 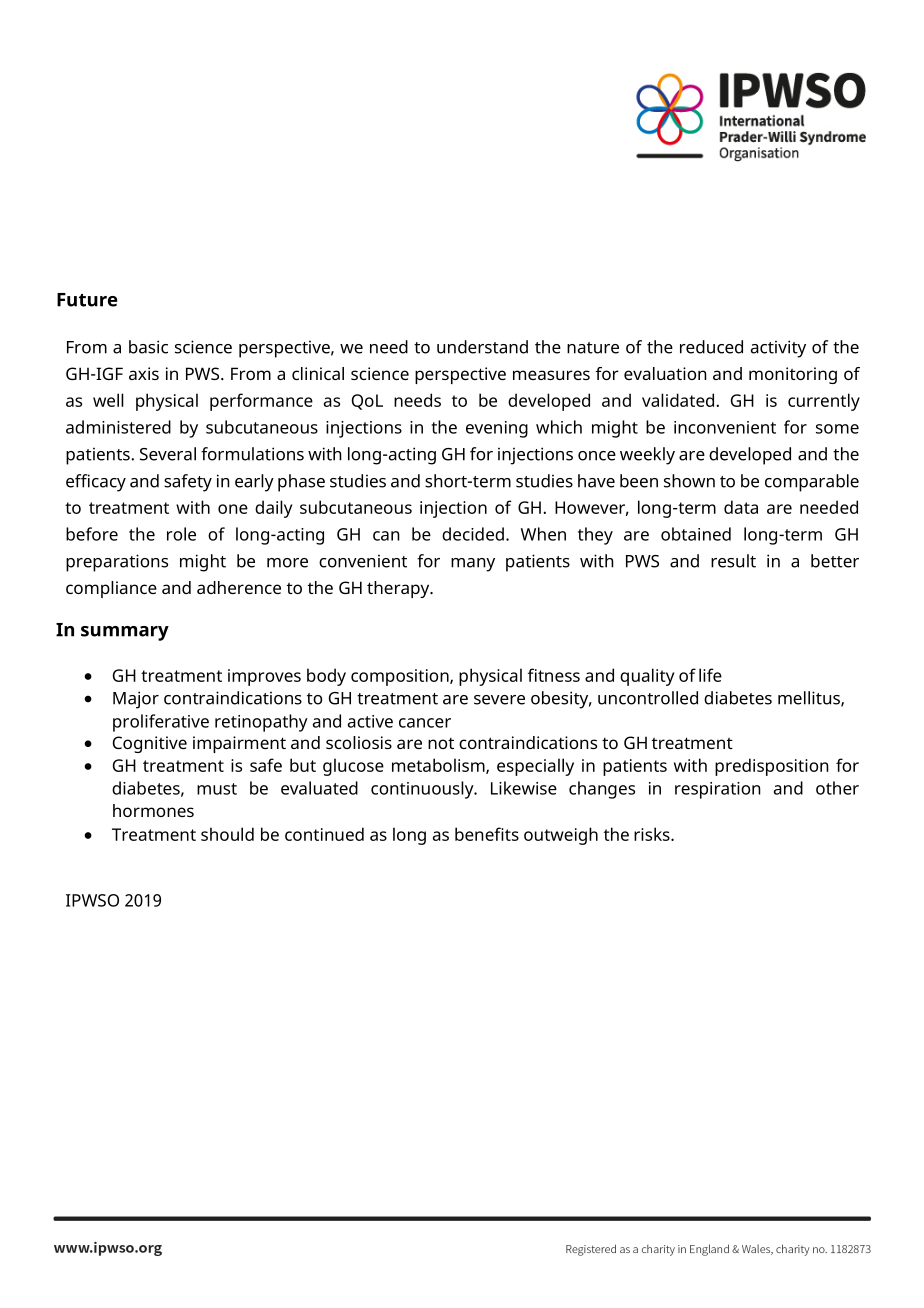 I want to click on Several, so click(x=168, y=454).
